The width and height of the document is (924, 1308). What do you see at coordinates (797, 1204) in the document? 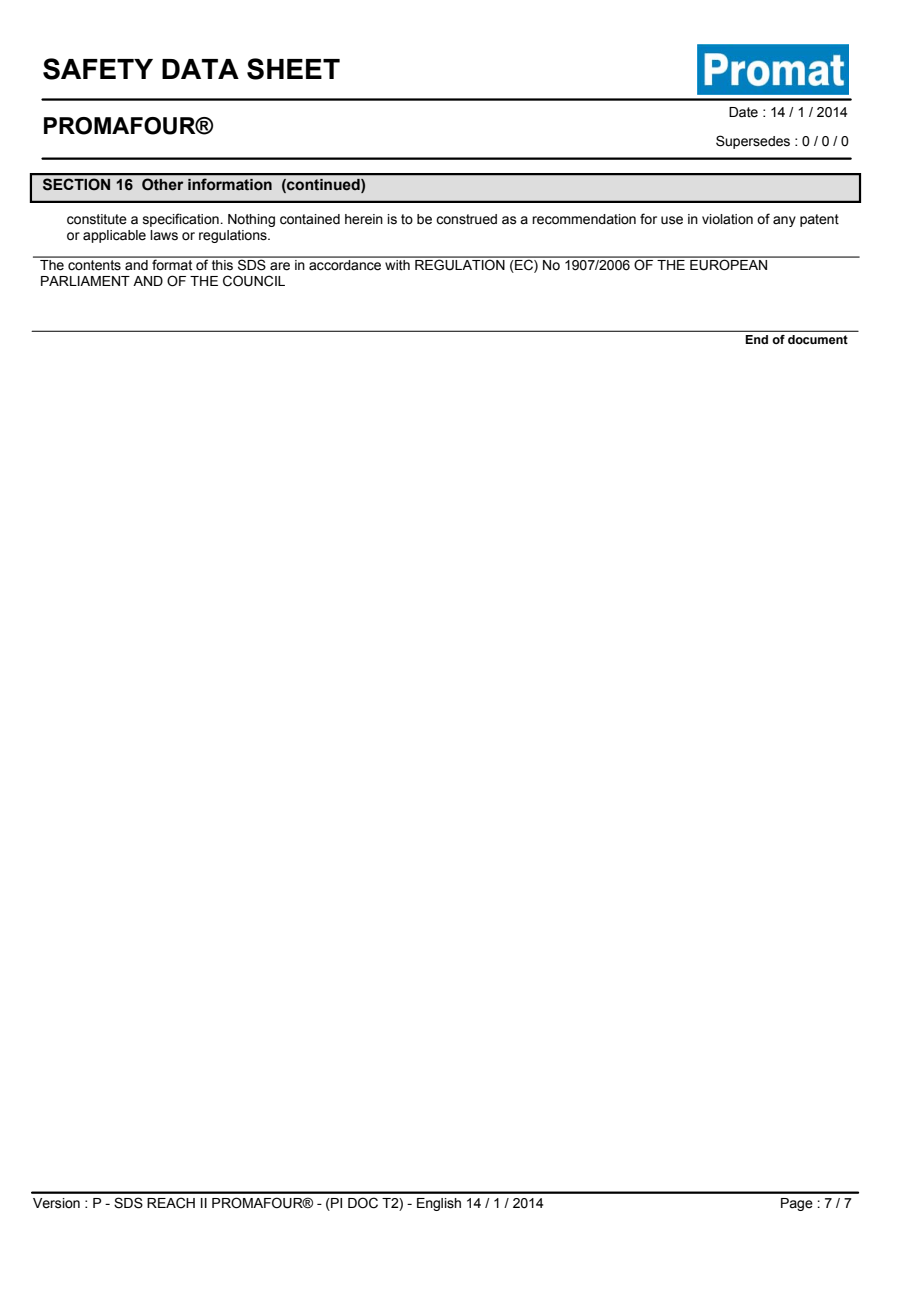
I see `Page` at bounding box center [797, 1204].
